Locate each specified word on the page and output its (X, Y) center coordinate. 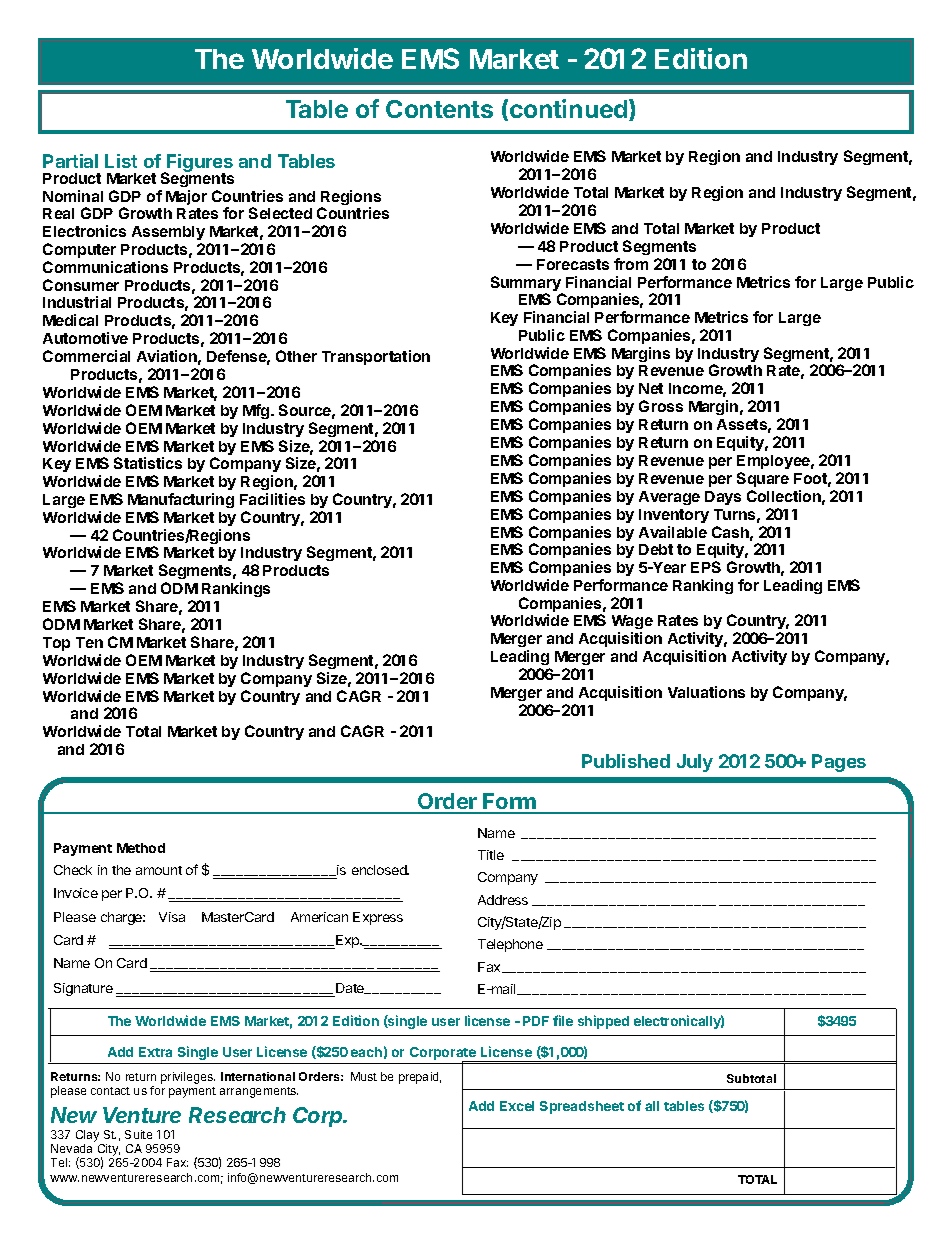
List (121, 161)
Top (56, 644)
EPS (706, 567)
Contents (439, 109)
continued (568, 108)
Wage (632, 624)
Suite (138, 1134)
